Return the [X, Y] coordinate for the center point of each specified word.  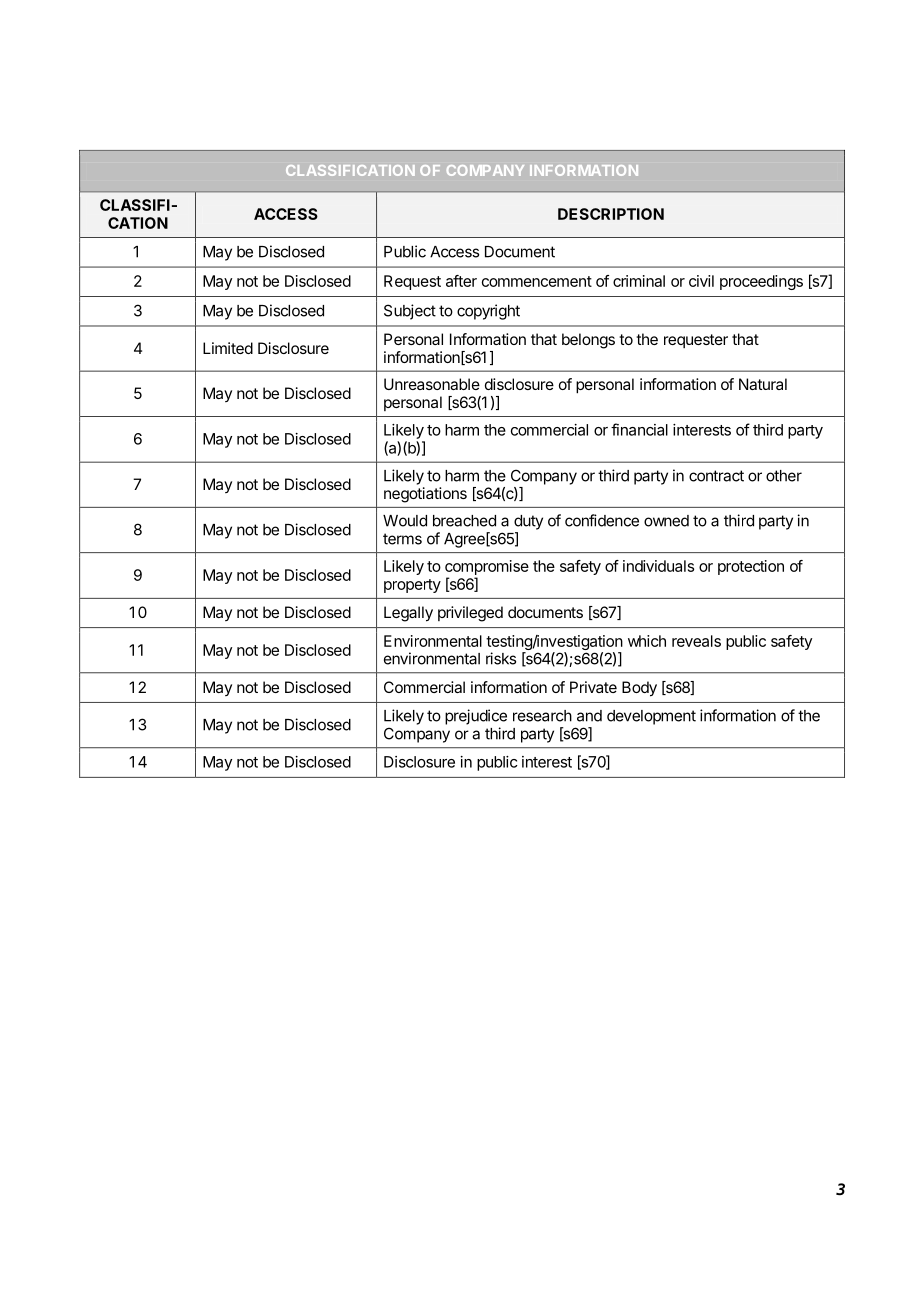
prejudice [476, 717]
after [461, 281]
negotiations [425, 495]
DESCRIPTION [611, 214]
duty [528, 522]
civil [701, 281]
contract [716, 476]
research [542, 716]
